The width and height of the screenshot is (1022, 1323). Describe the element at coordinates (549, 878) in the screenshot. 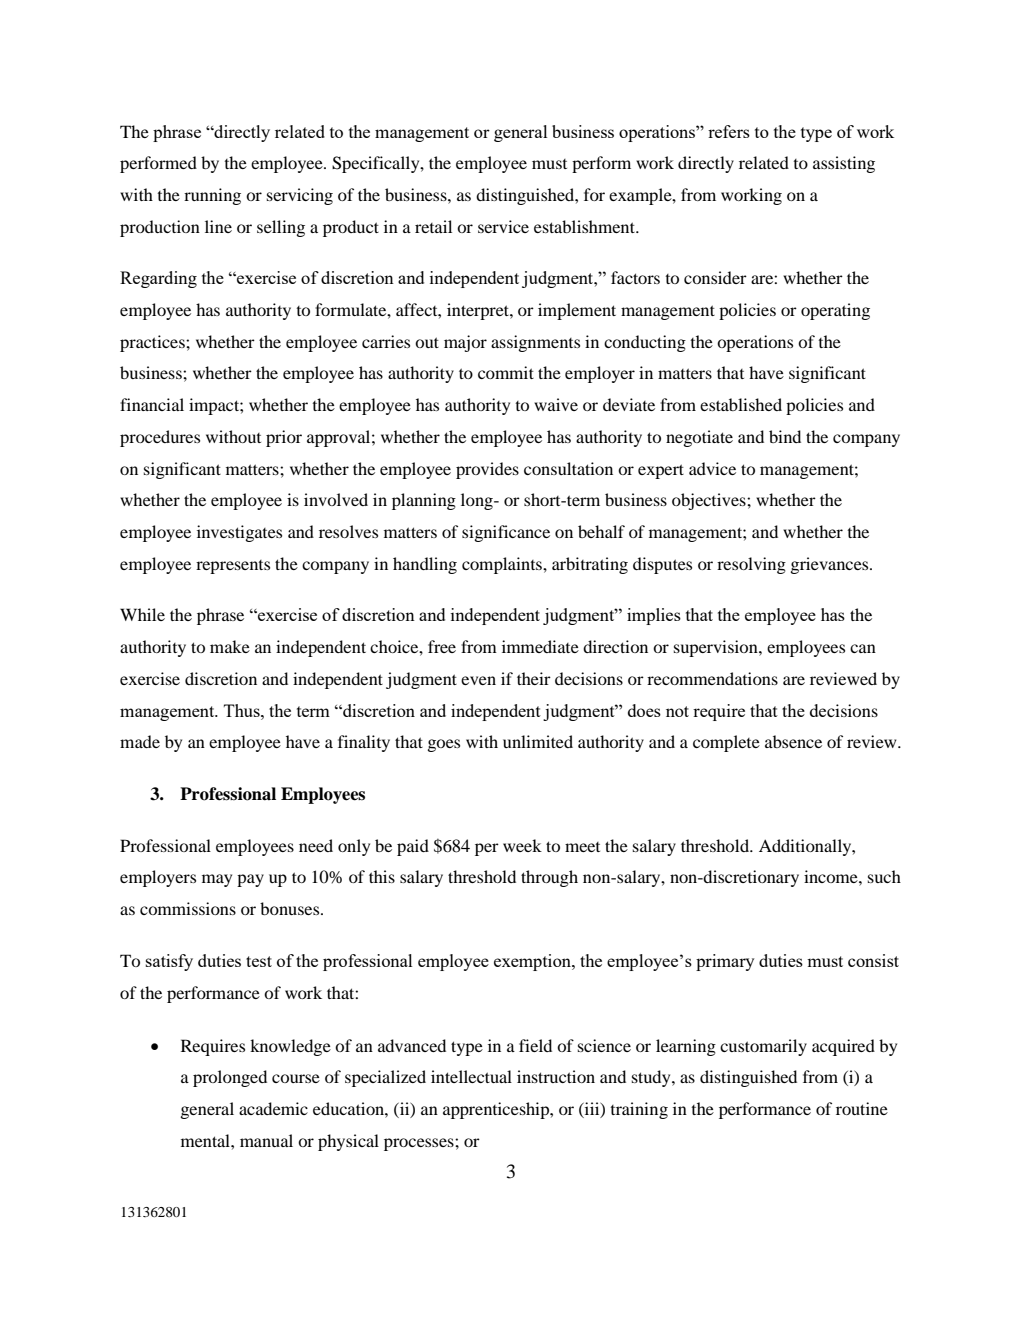

I see `through` at that location.
